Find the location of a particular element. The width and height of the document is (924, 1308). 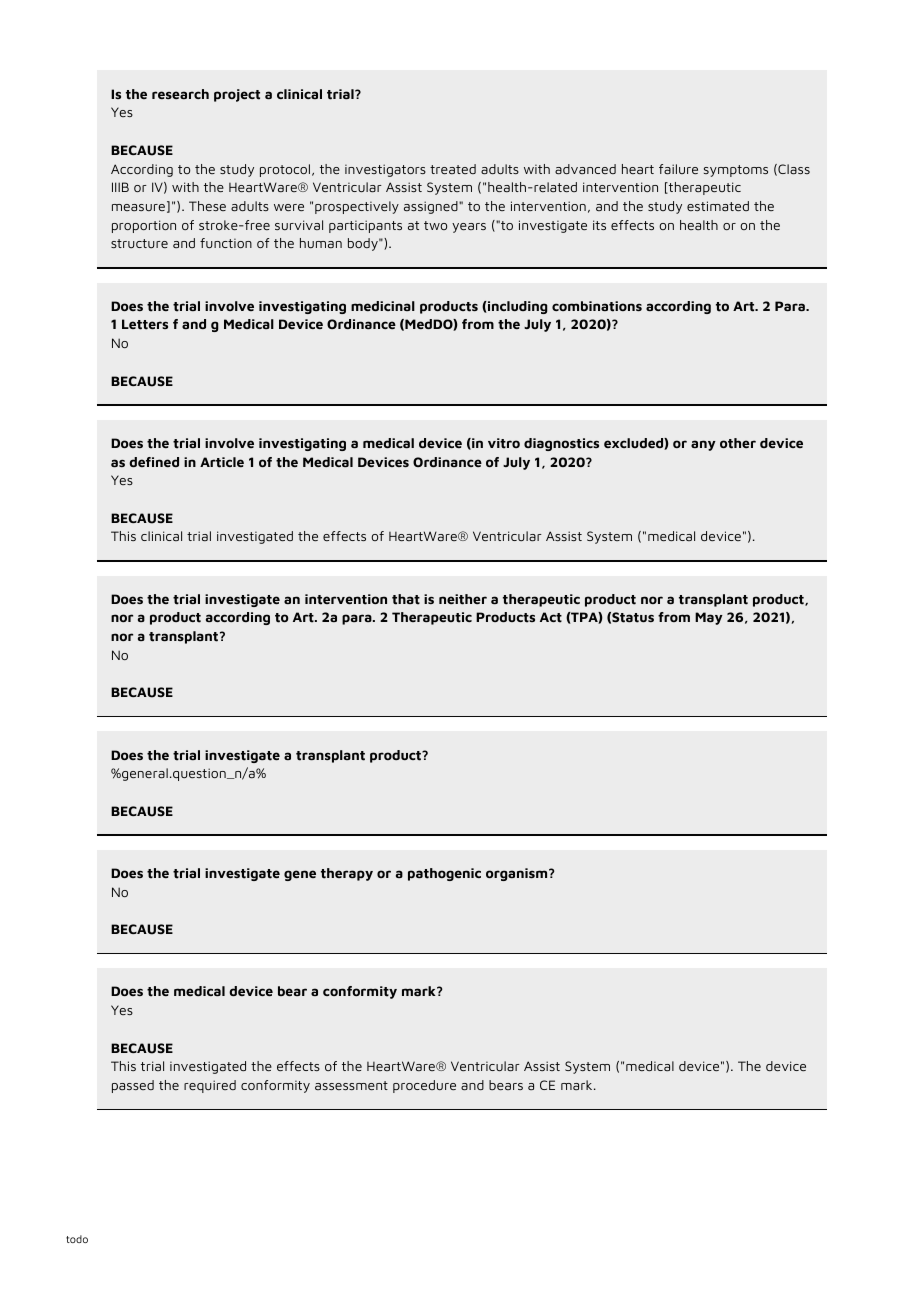

investigators is located at coordinates (385, 170).
